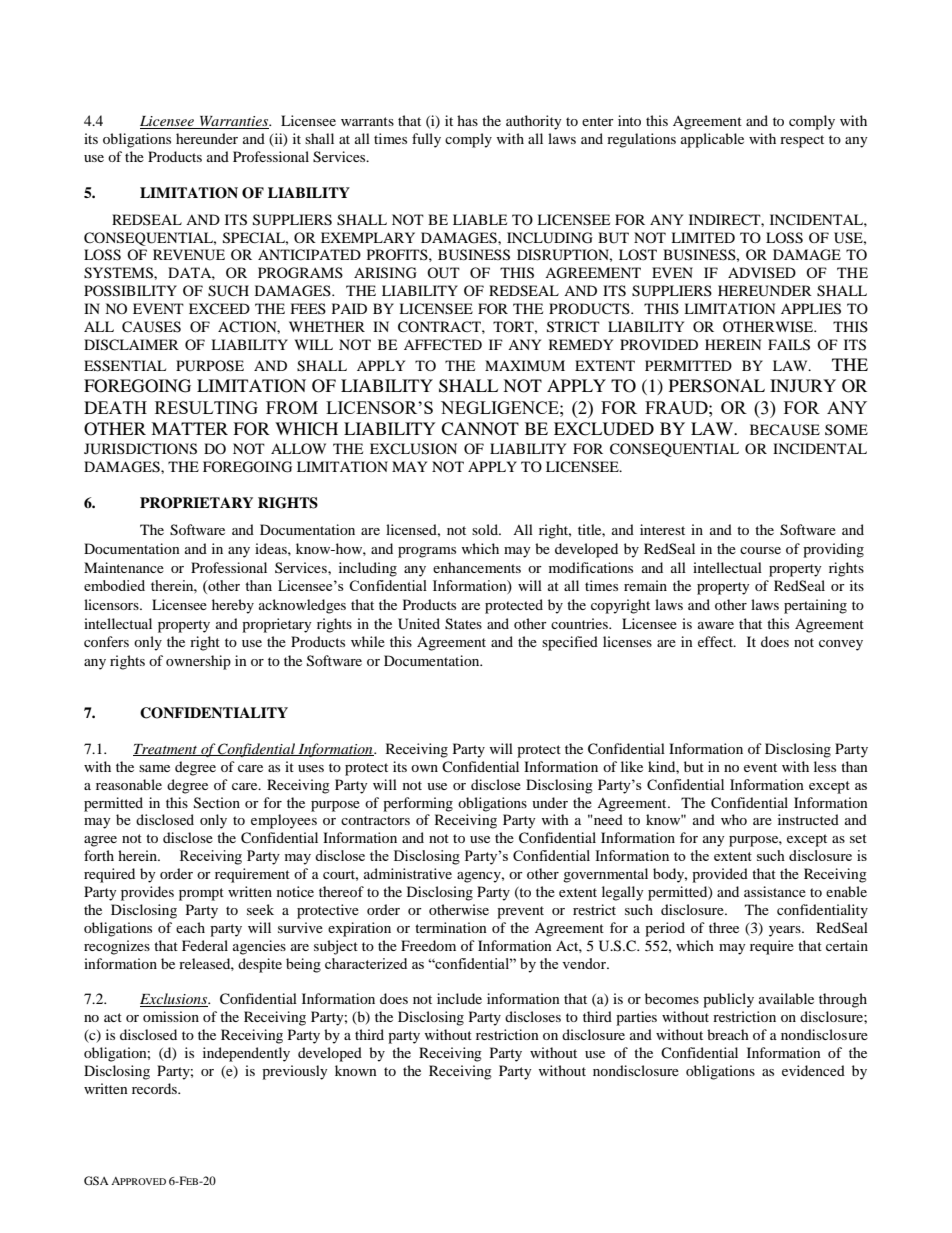 Image resolution: width=952 pixels, height=1233 pixels. Describe the element at coordinates (480, 429) in the document. I see `CANNOT` at that location.
